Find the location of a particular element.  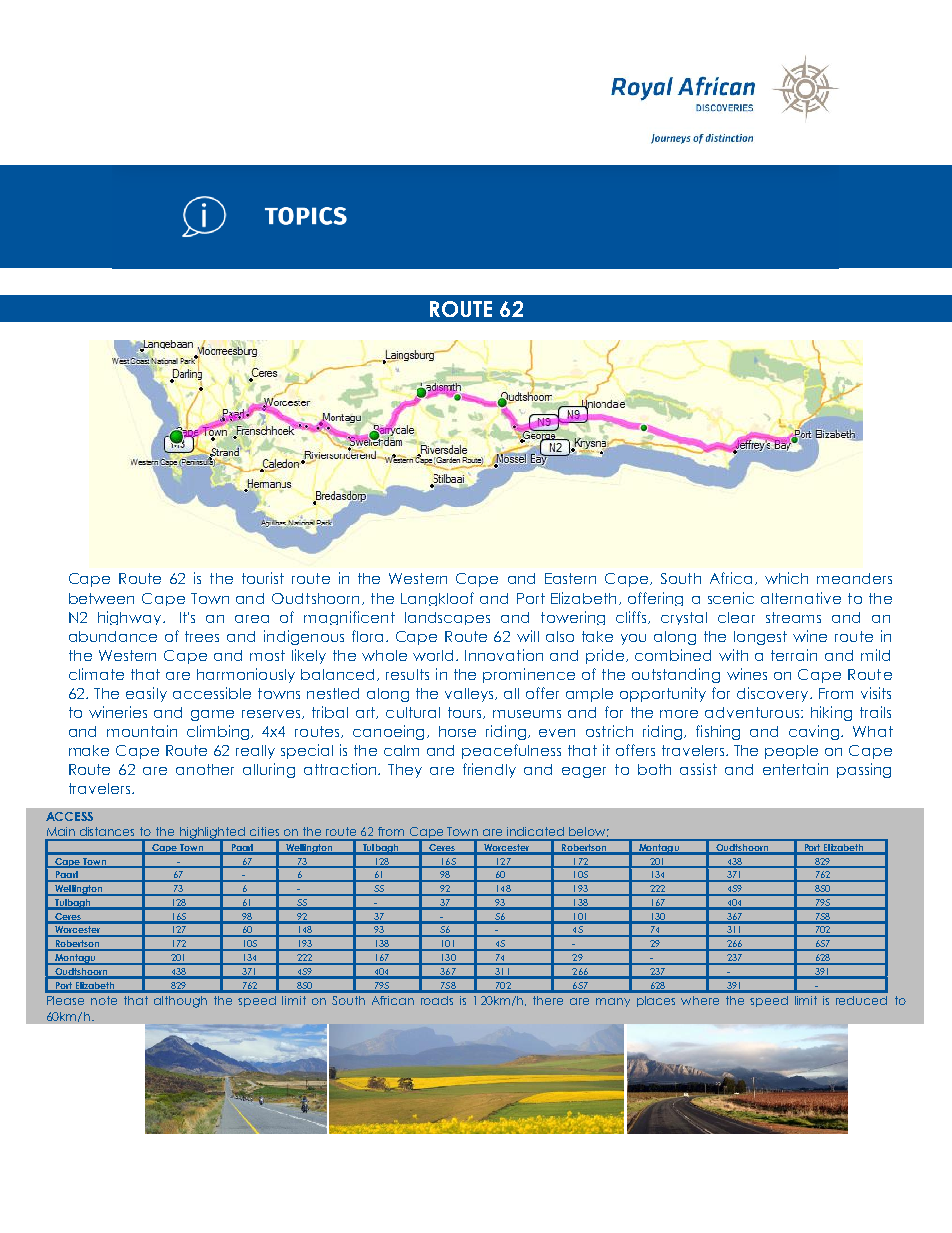

another is located at coordinates (205, 769).
